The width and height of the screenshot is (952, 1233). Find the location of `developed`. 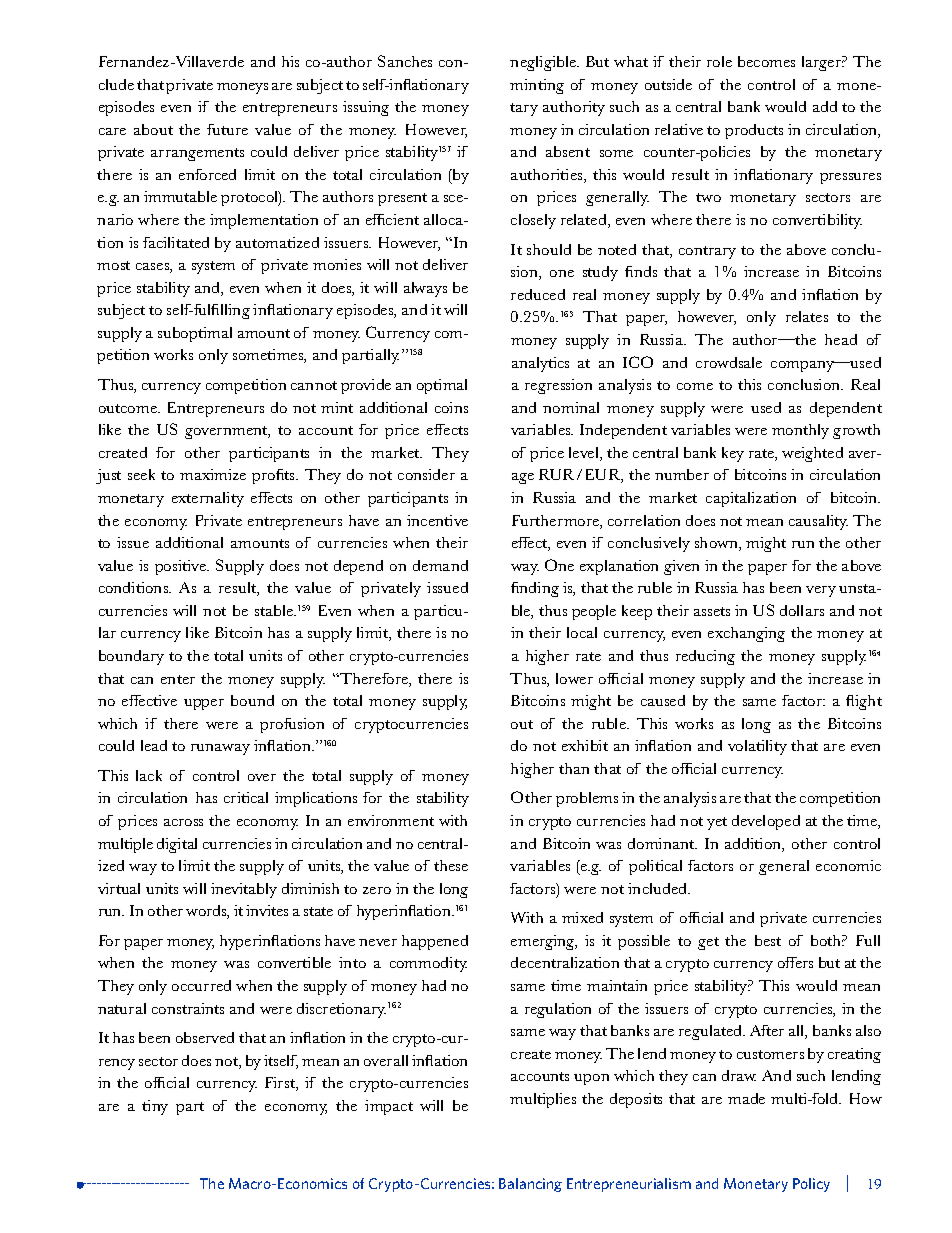

developed is located at coordinates (766, 822).
